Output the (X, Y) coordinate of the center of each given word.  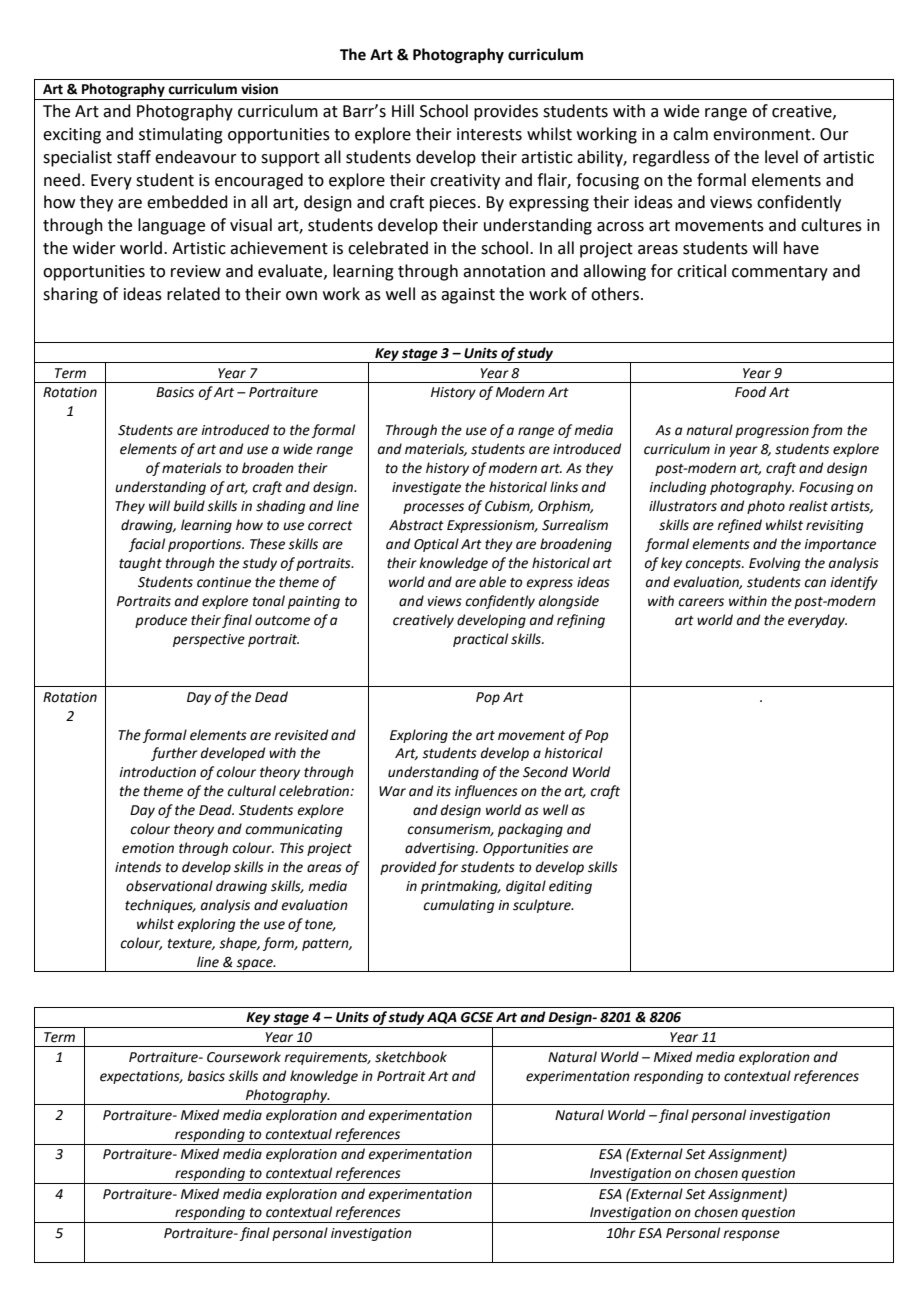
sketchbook (411, 1057)
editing (570, 887)
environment (763, 134)
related (193, 294)
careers (701, 602)
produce (161, 621)
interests (489, 134)
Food (750, 392)
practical (480, 640)
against (468, 296)
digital (526, 887)
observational (169, 886)
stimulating (181, 135)
